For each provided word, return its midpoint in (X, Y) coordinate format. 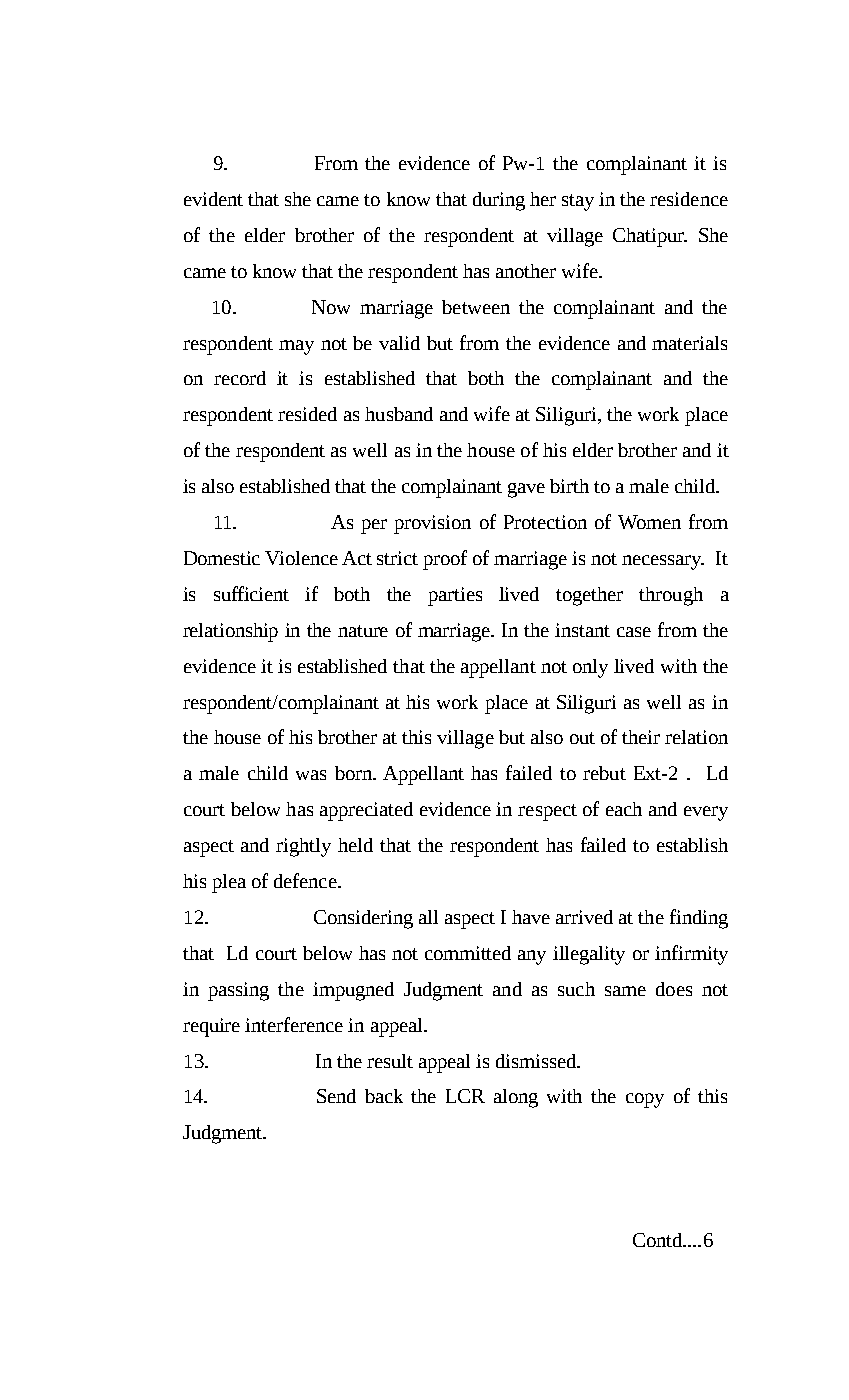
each (624, 809)
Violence (301, 558)
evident (213, 199)
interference (294, 1024)
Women (649, 522)
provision (432, 524)
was (311, 775)
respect (547, 812)
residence (689, 199)
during (499, 201)
